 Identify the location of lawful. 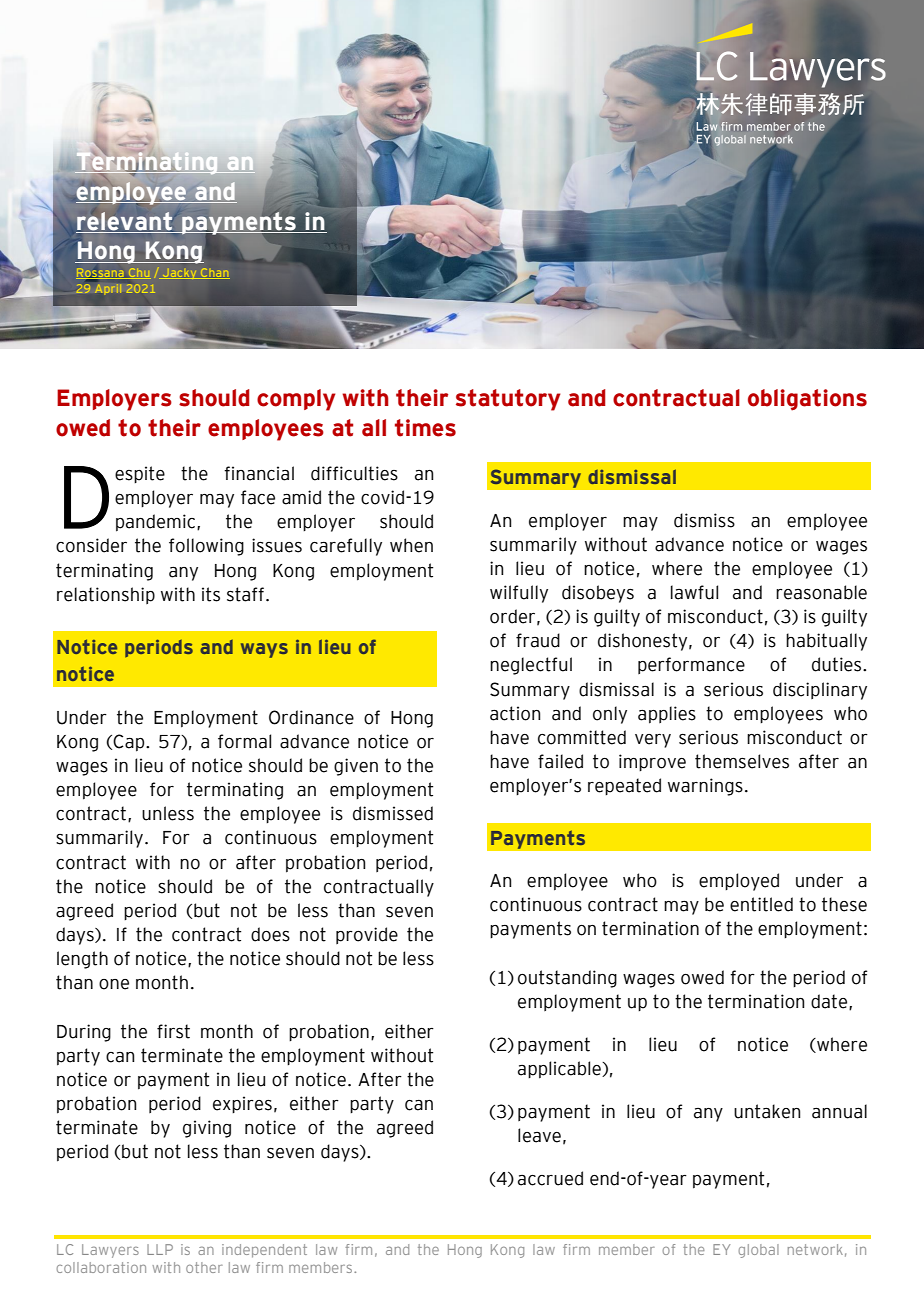
(694, 592).
